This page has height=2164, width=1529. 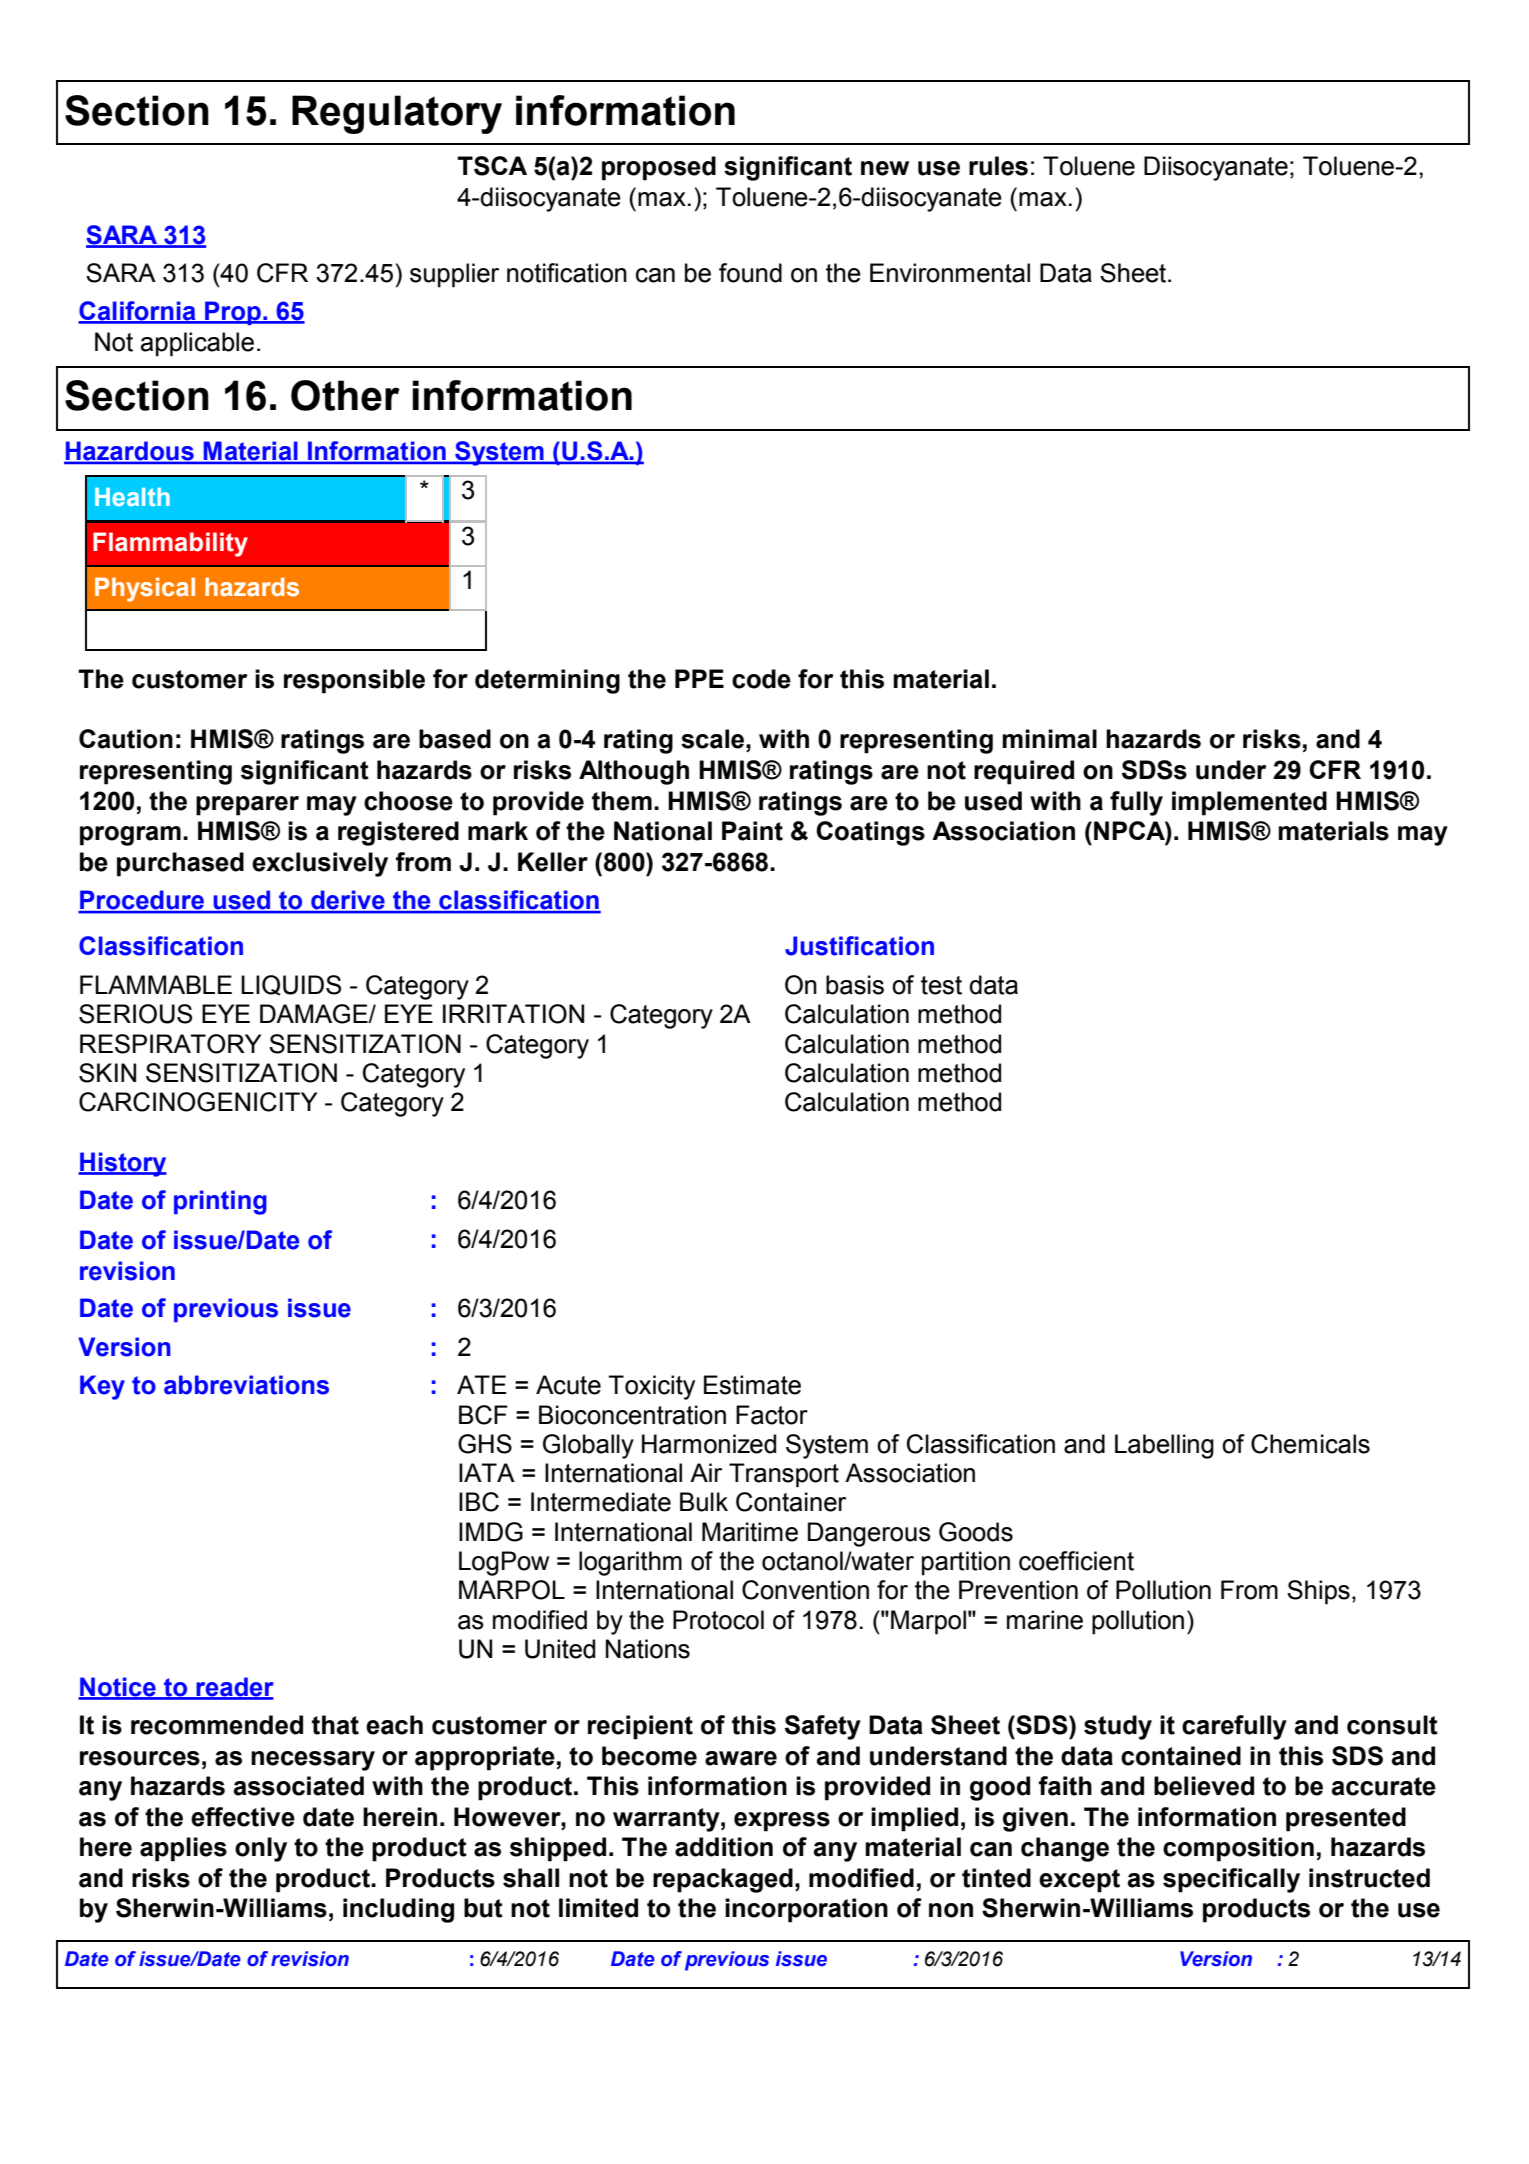 I want to click on preparer, so click(x=247, y=806).
